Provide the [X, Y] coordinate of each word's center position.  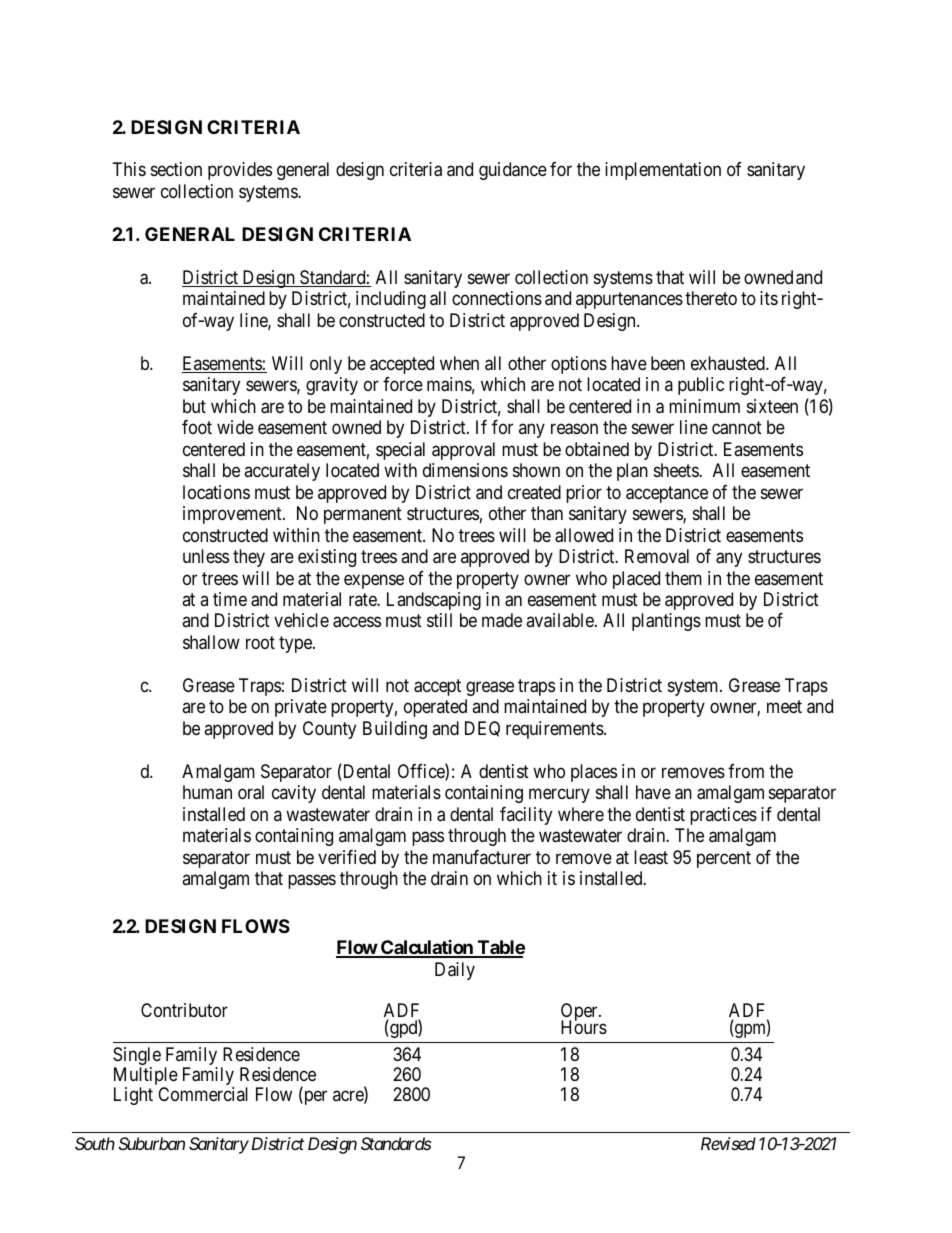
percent [724, 859]
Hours [584, 1027]
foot [197, 427]
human [207, 792]
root [260, 642]
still [439, 620]
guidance [513, 171]
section [176, 169]
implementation [663, 171]
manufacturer [482, 857]
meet [784, 707]
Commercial [203, 1094]
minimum [704, 406]
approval [463, 451]
